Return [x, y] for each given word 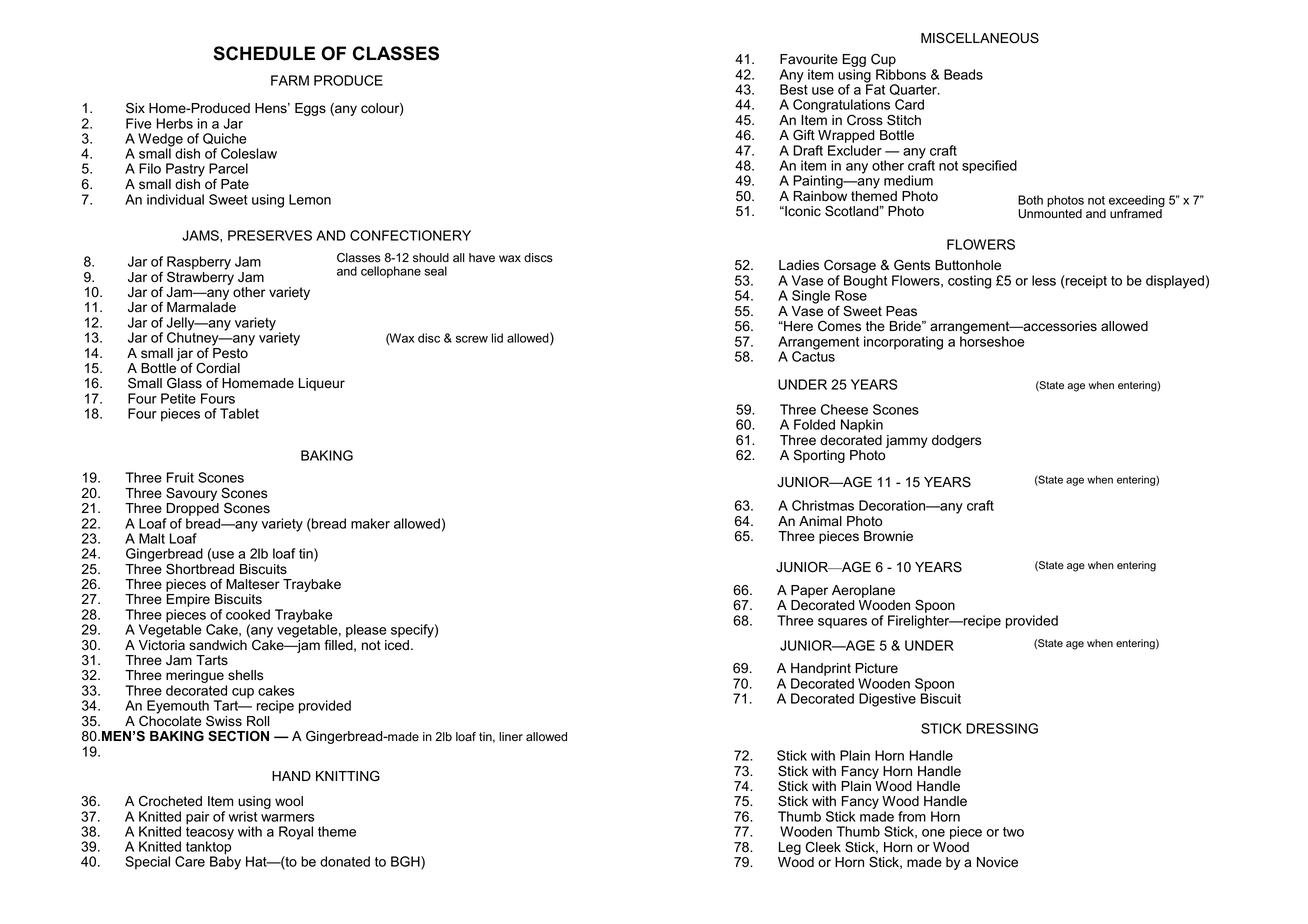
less [1044, 280]
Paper [809, 591]
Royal [296, 833]
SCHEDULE [264, 53]
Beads [963, 74]
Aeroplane [863, 591]
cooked [248, 614]
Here [797, 326]
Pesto [231, 352]
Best [794, 88]
